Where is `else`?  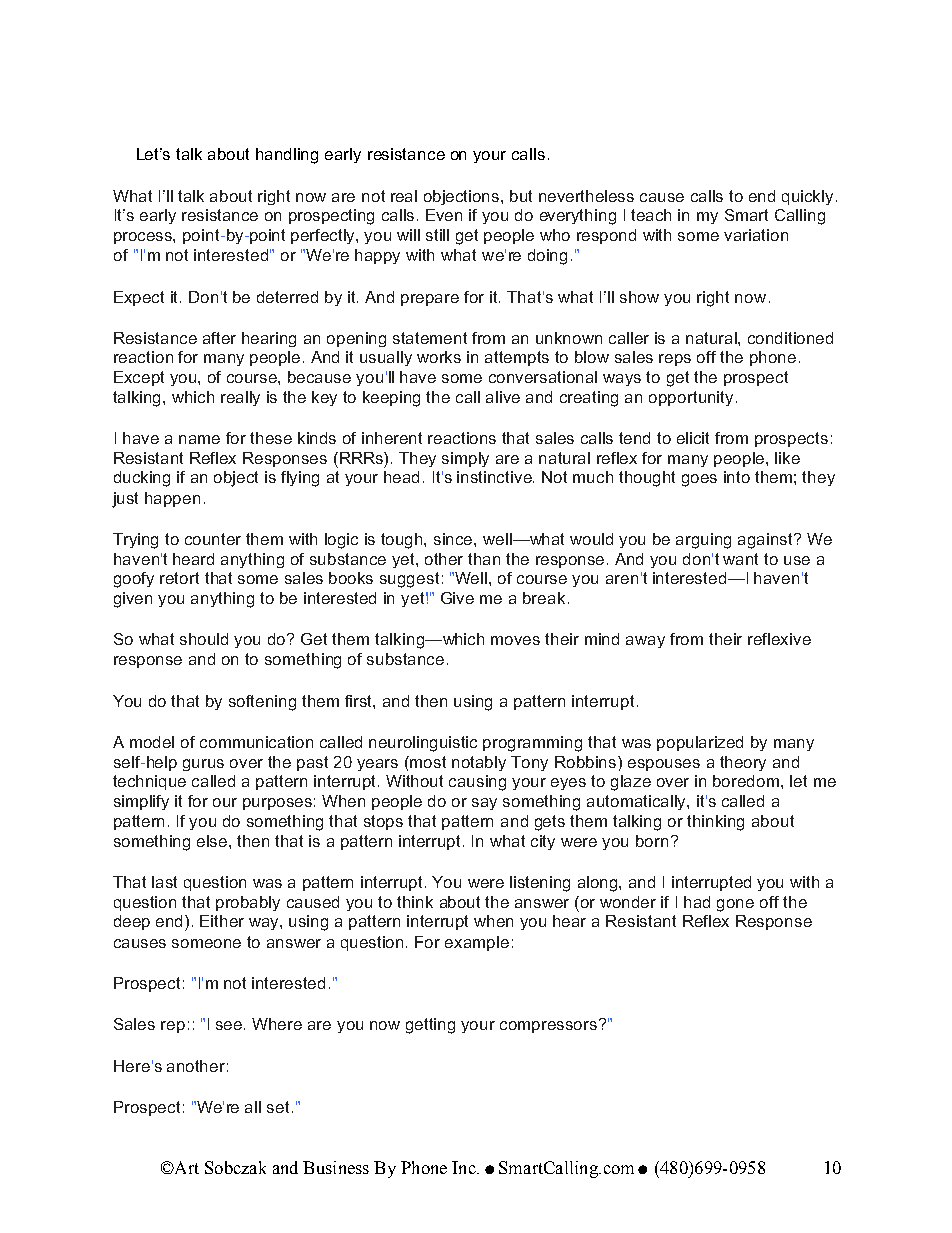
else is located at coordinates (213, 841).
